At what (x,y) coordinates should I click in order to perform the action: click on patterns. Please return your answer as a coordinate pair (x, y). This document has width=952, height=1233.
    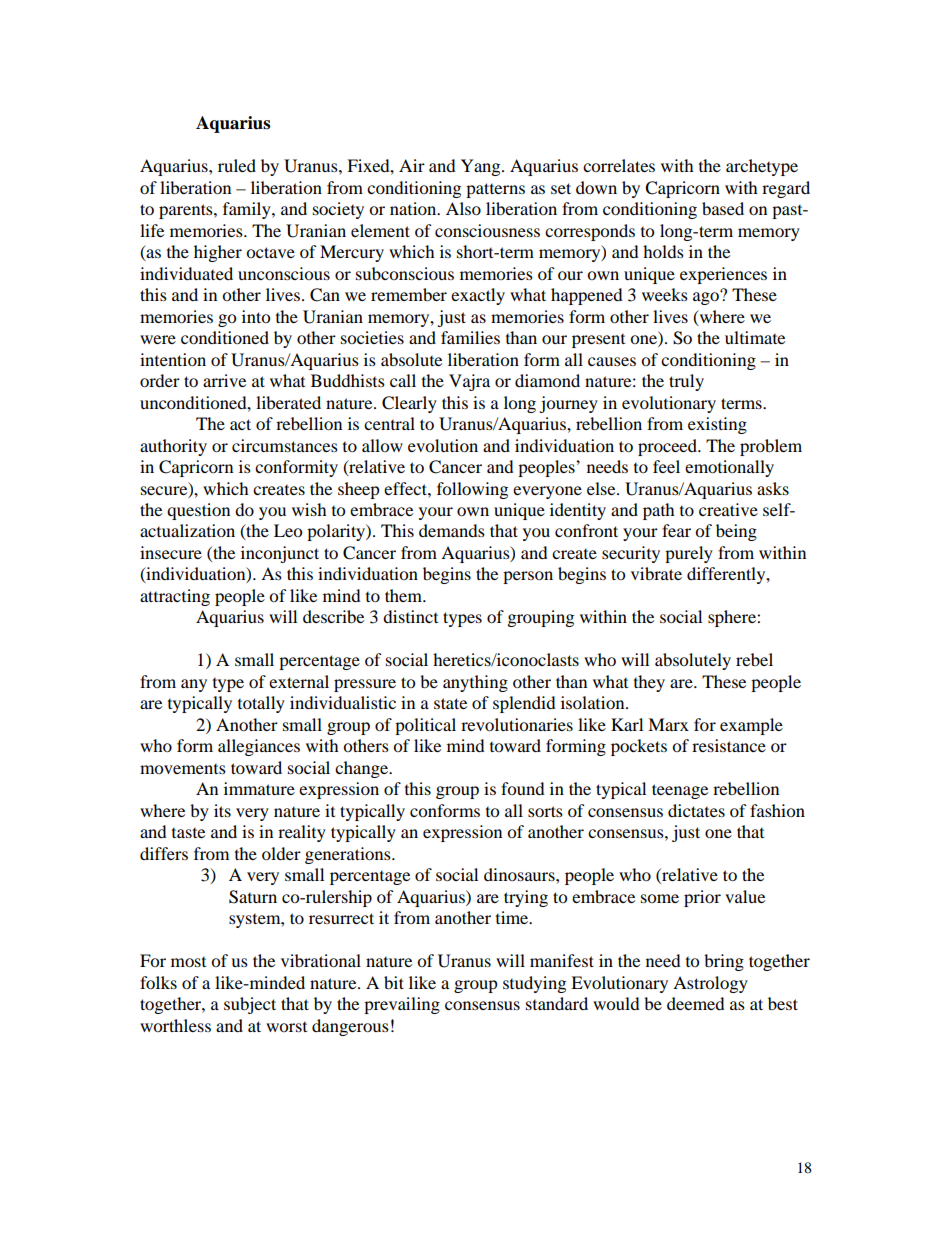
    Looking at the image, I should click on (495, 190).
